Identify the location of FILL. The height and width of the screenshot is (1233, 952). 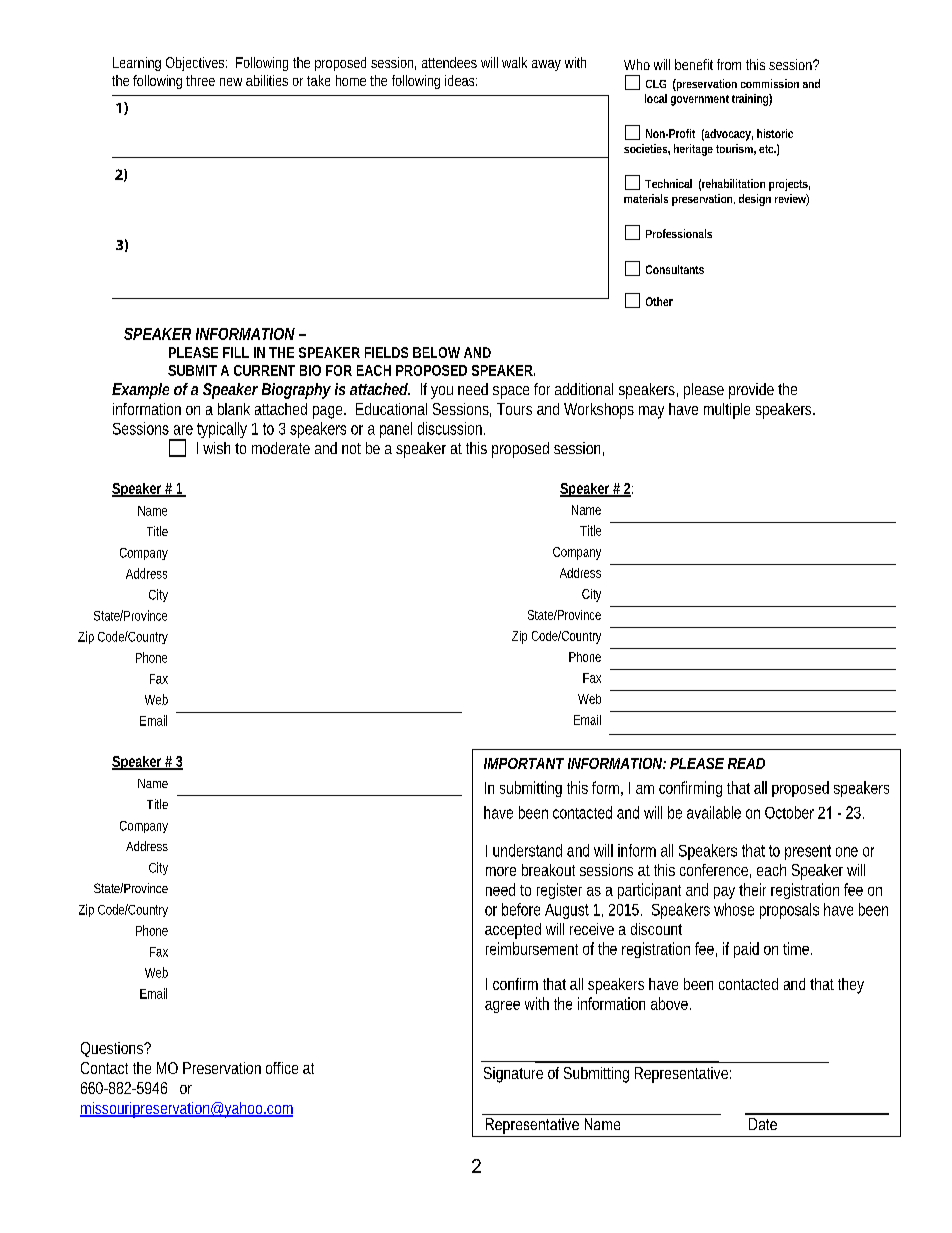
(236, 352).
